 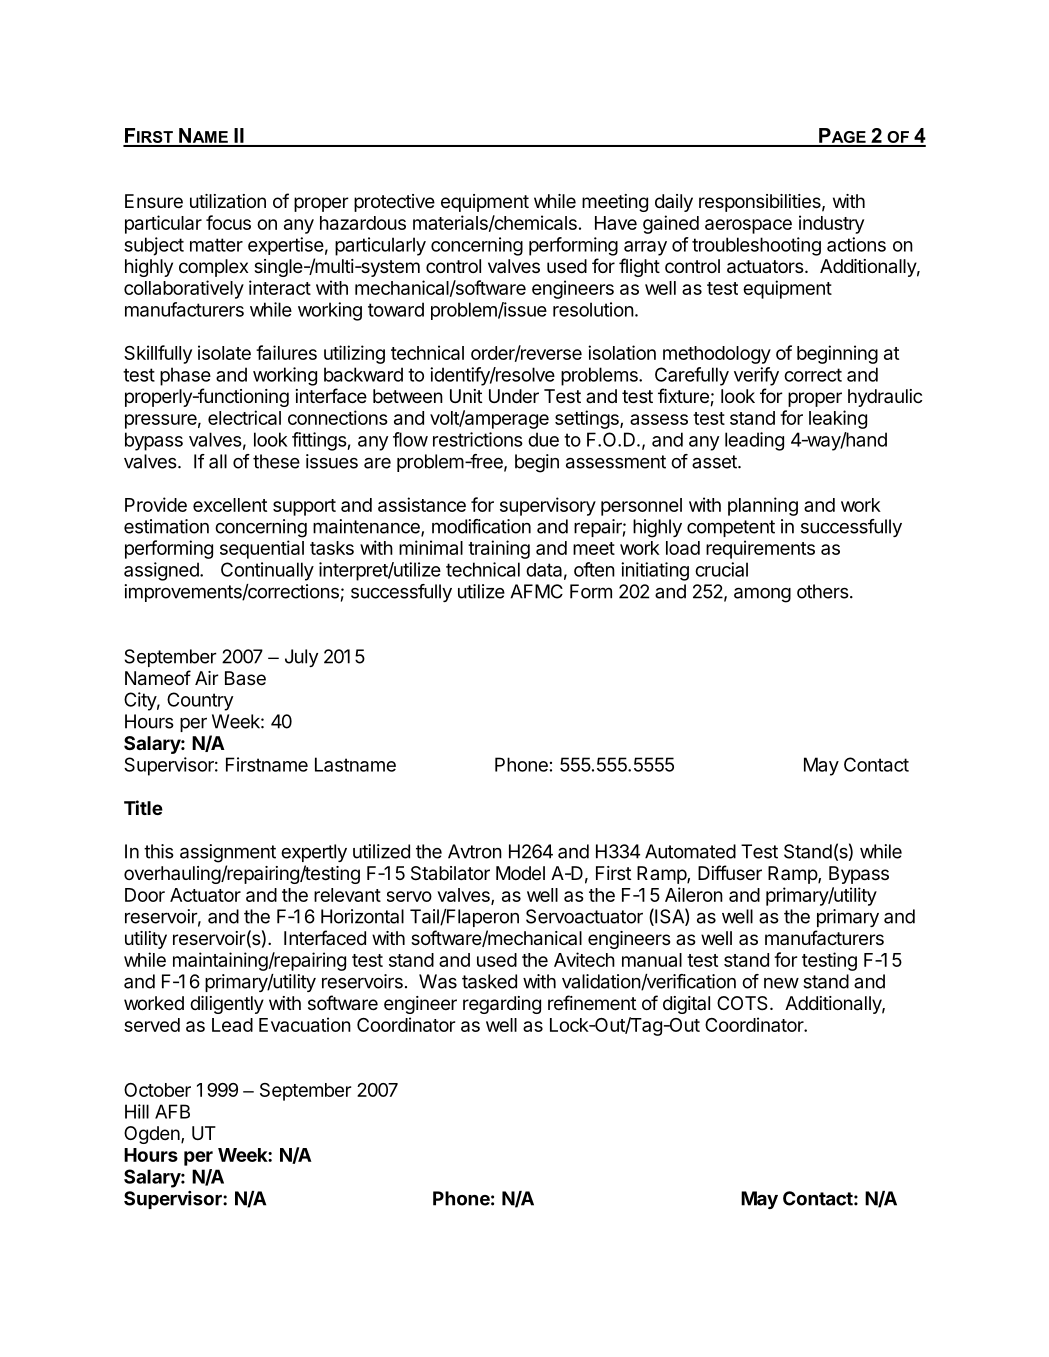 What do you see at coordinates (616, 223) in the page?
I see `Have` at bounding box center [616, 223].
